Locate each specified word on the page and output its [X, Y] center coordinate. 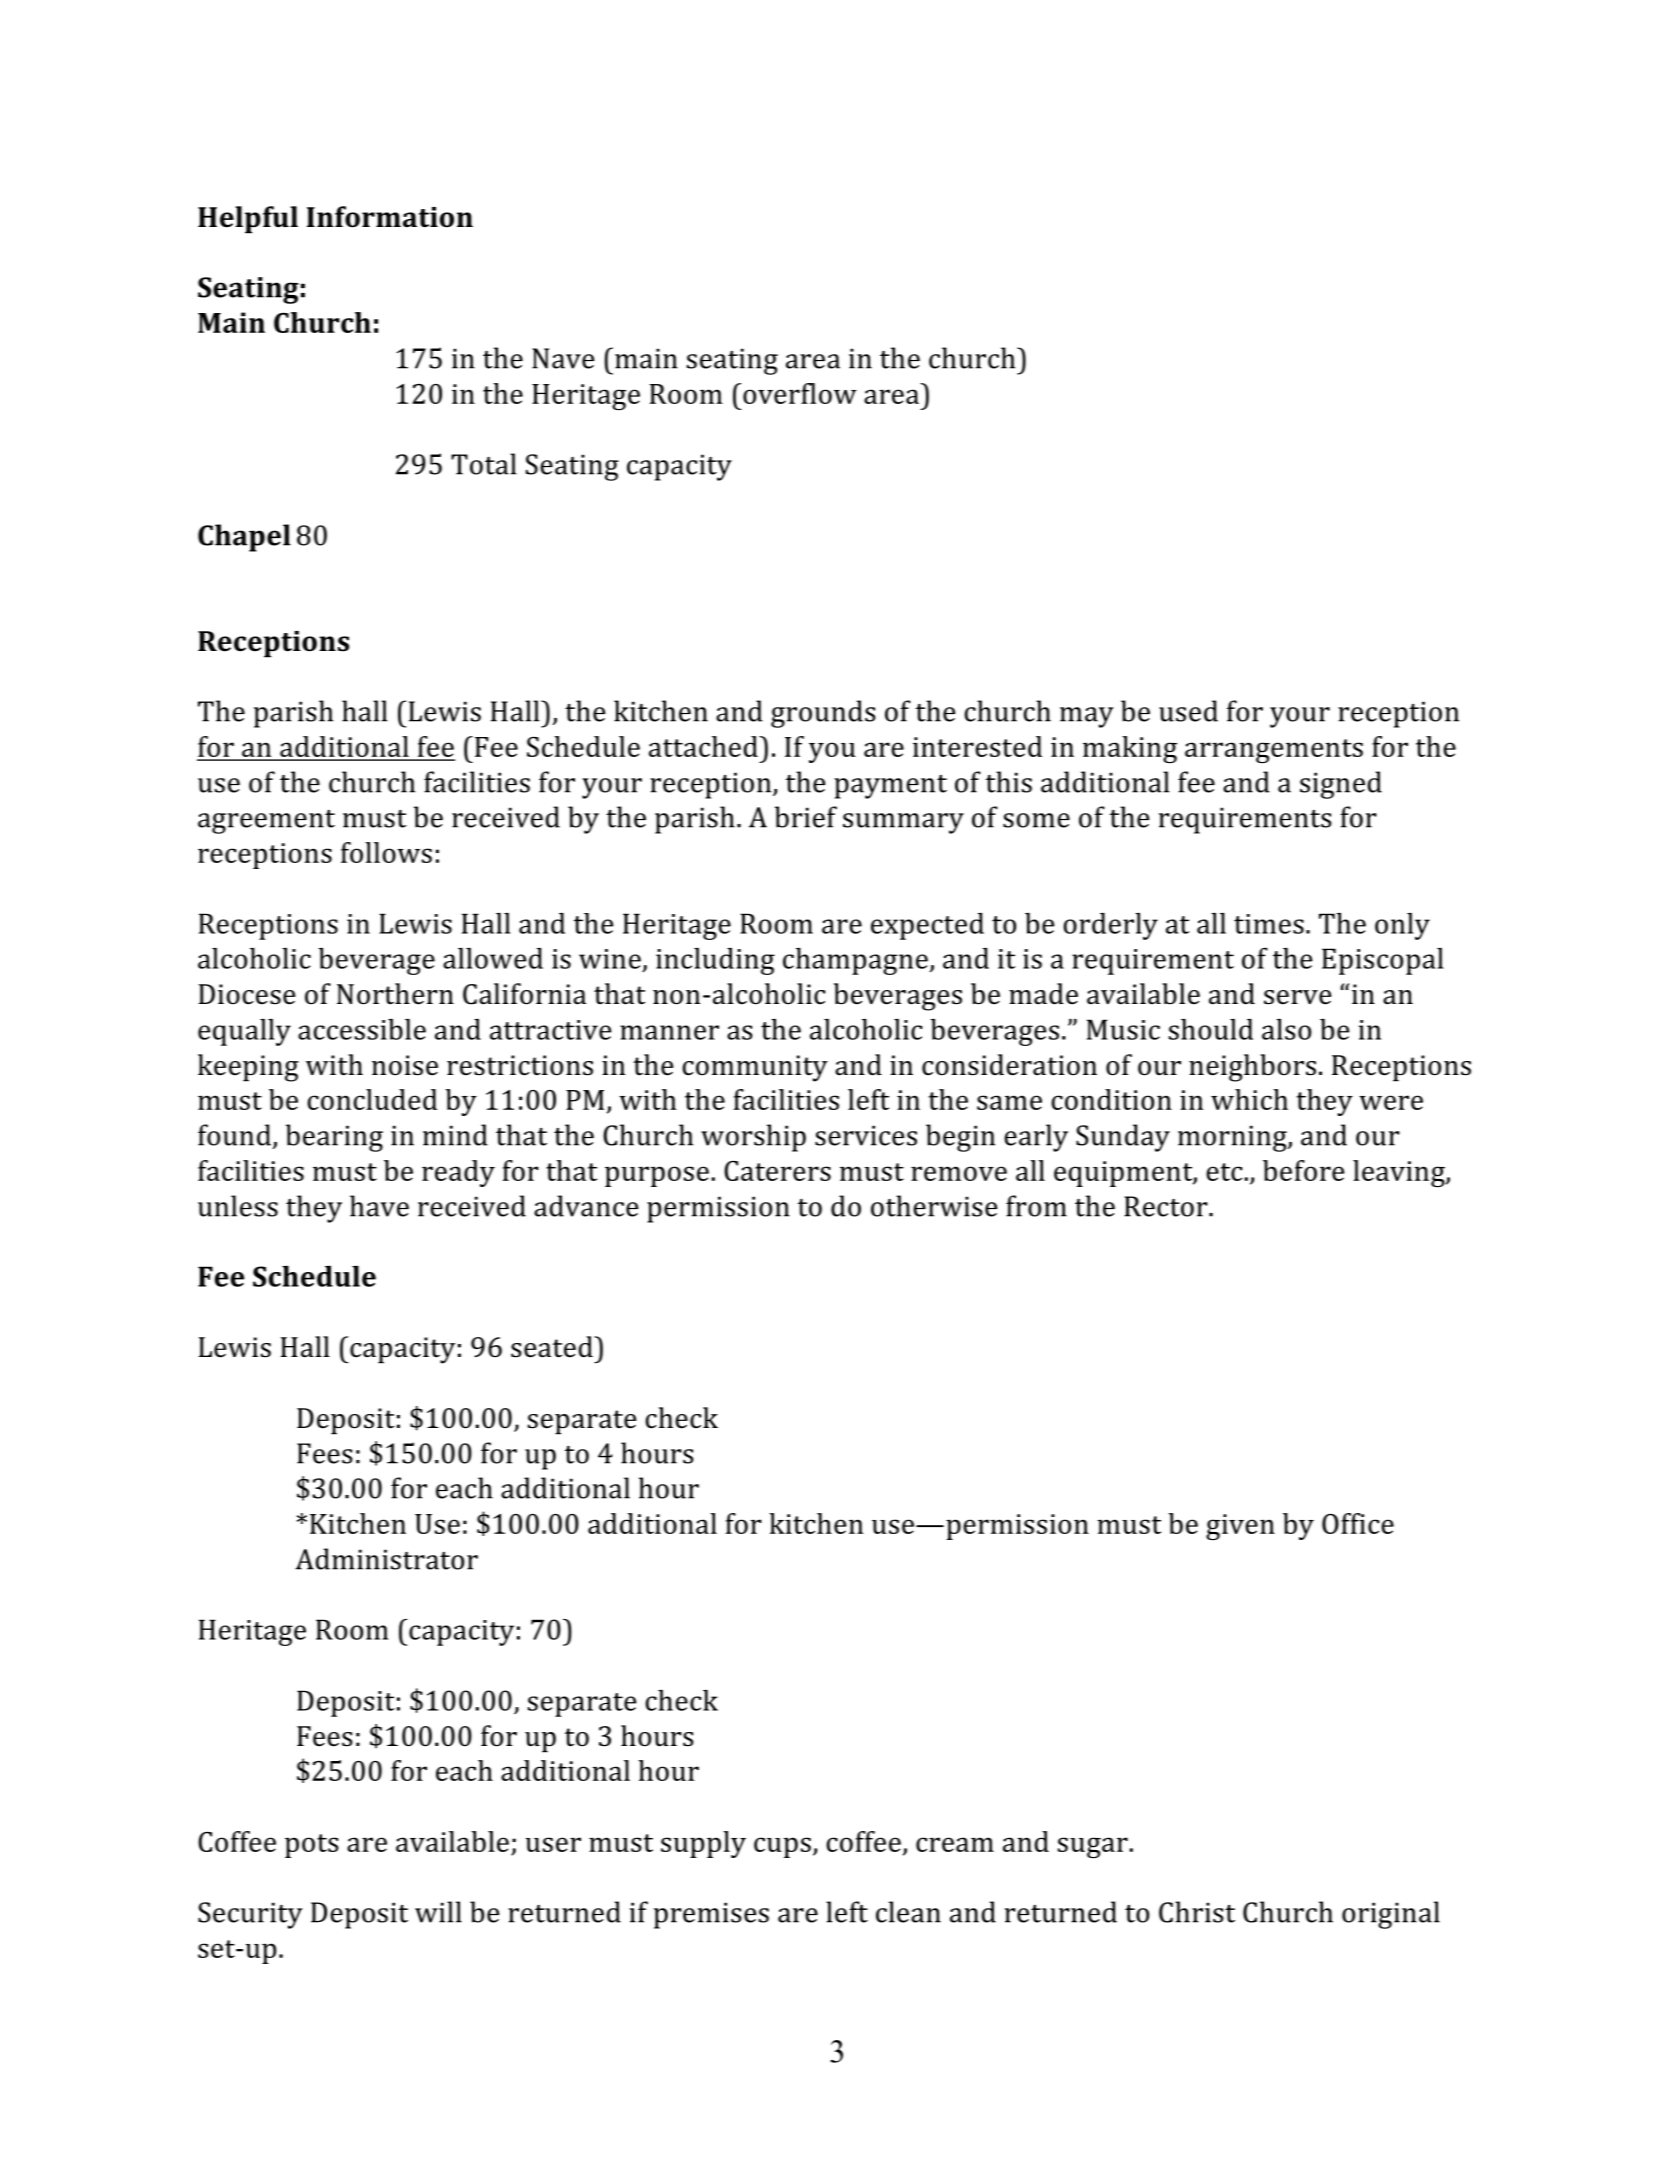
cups [782, 1847]
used [1188, 711]
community [755, 1068]
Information [390, 217]
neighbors [1252, 1068]
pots [311, 1846]
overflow [800, 393]
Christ [1197, 1912]
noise [405, 1065]
